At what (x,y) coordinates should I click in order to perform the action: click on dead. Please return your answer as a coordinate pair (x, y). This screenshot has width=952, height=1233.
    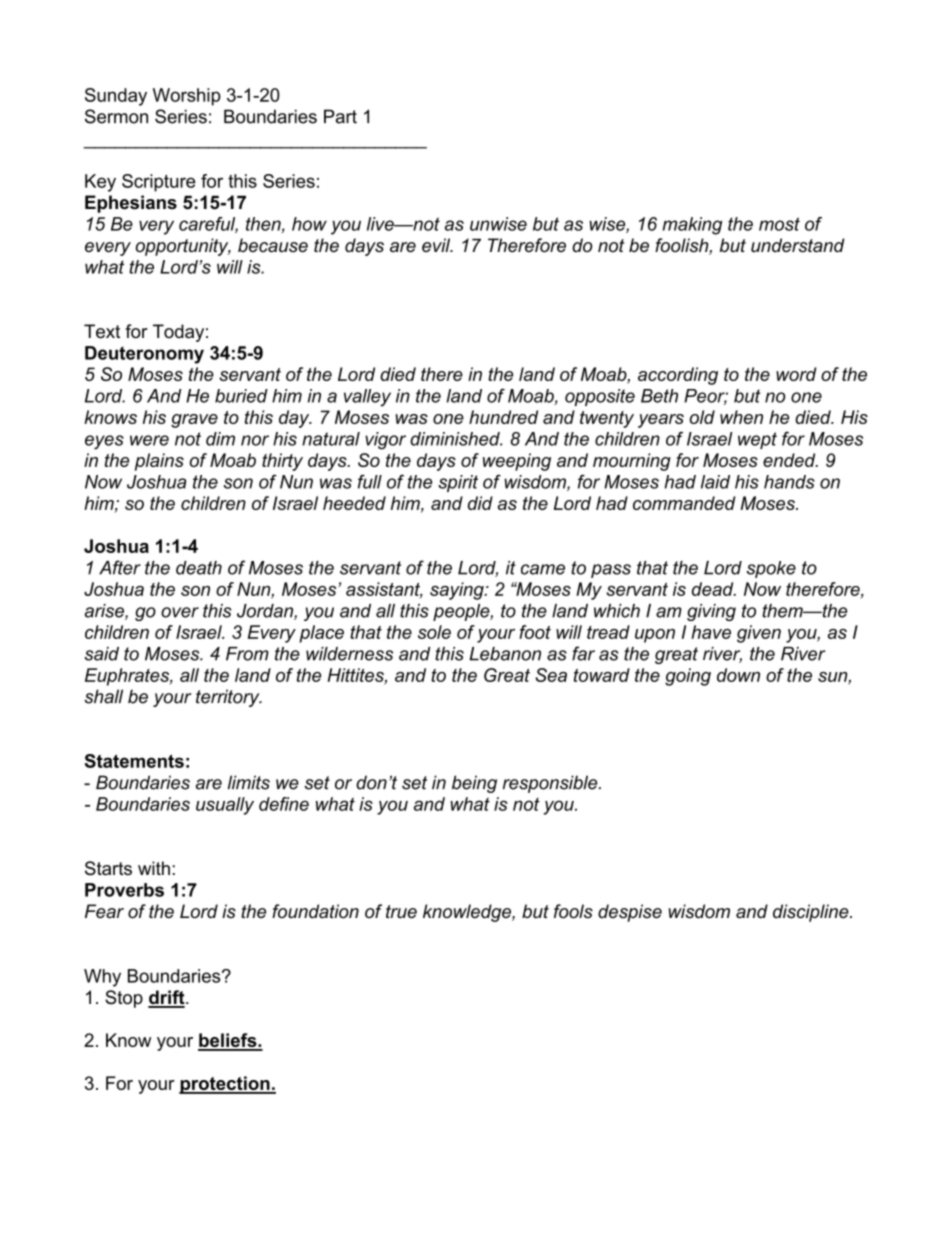
    Looking at the image, I should click on (714, 589).
